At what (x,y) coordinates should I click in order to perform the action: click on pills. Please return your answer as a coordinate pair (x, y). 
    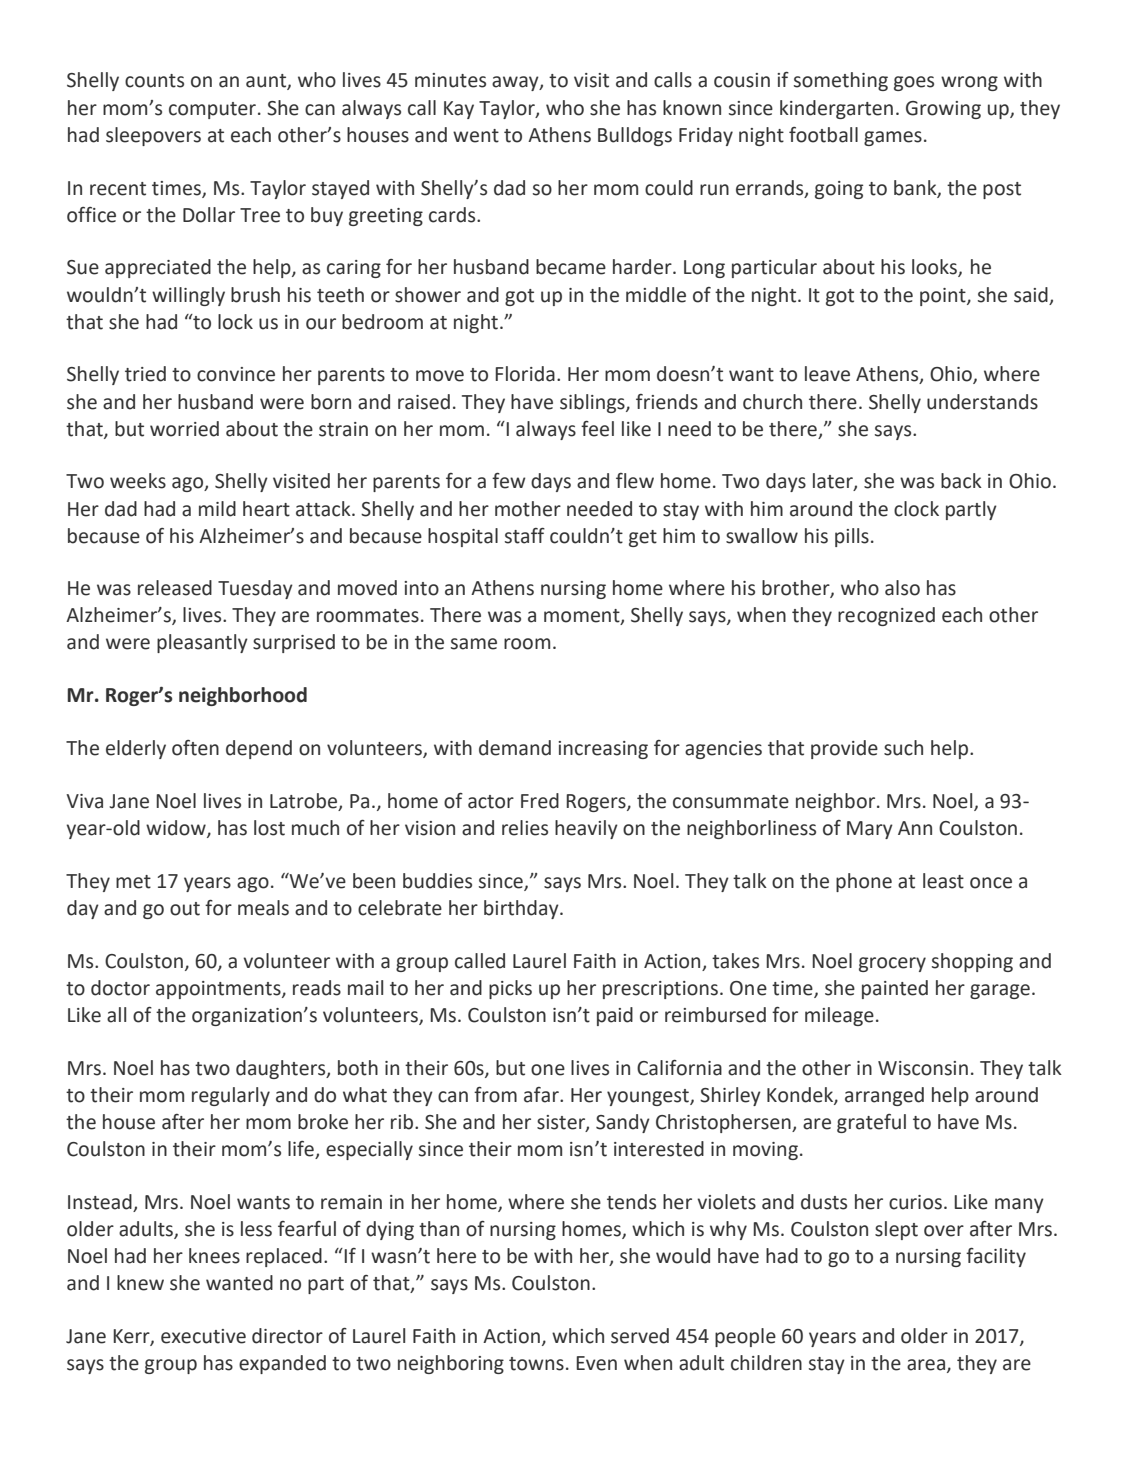
    Looking at the image, I should click on (852, 537).
